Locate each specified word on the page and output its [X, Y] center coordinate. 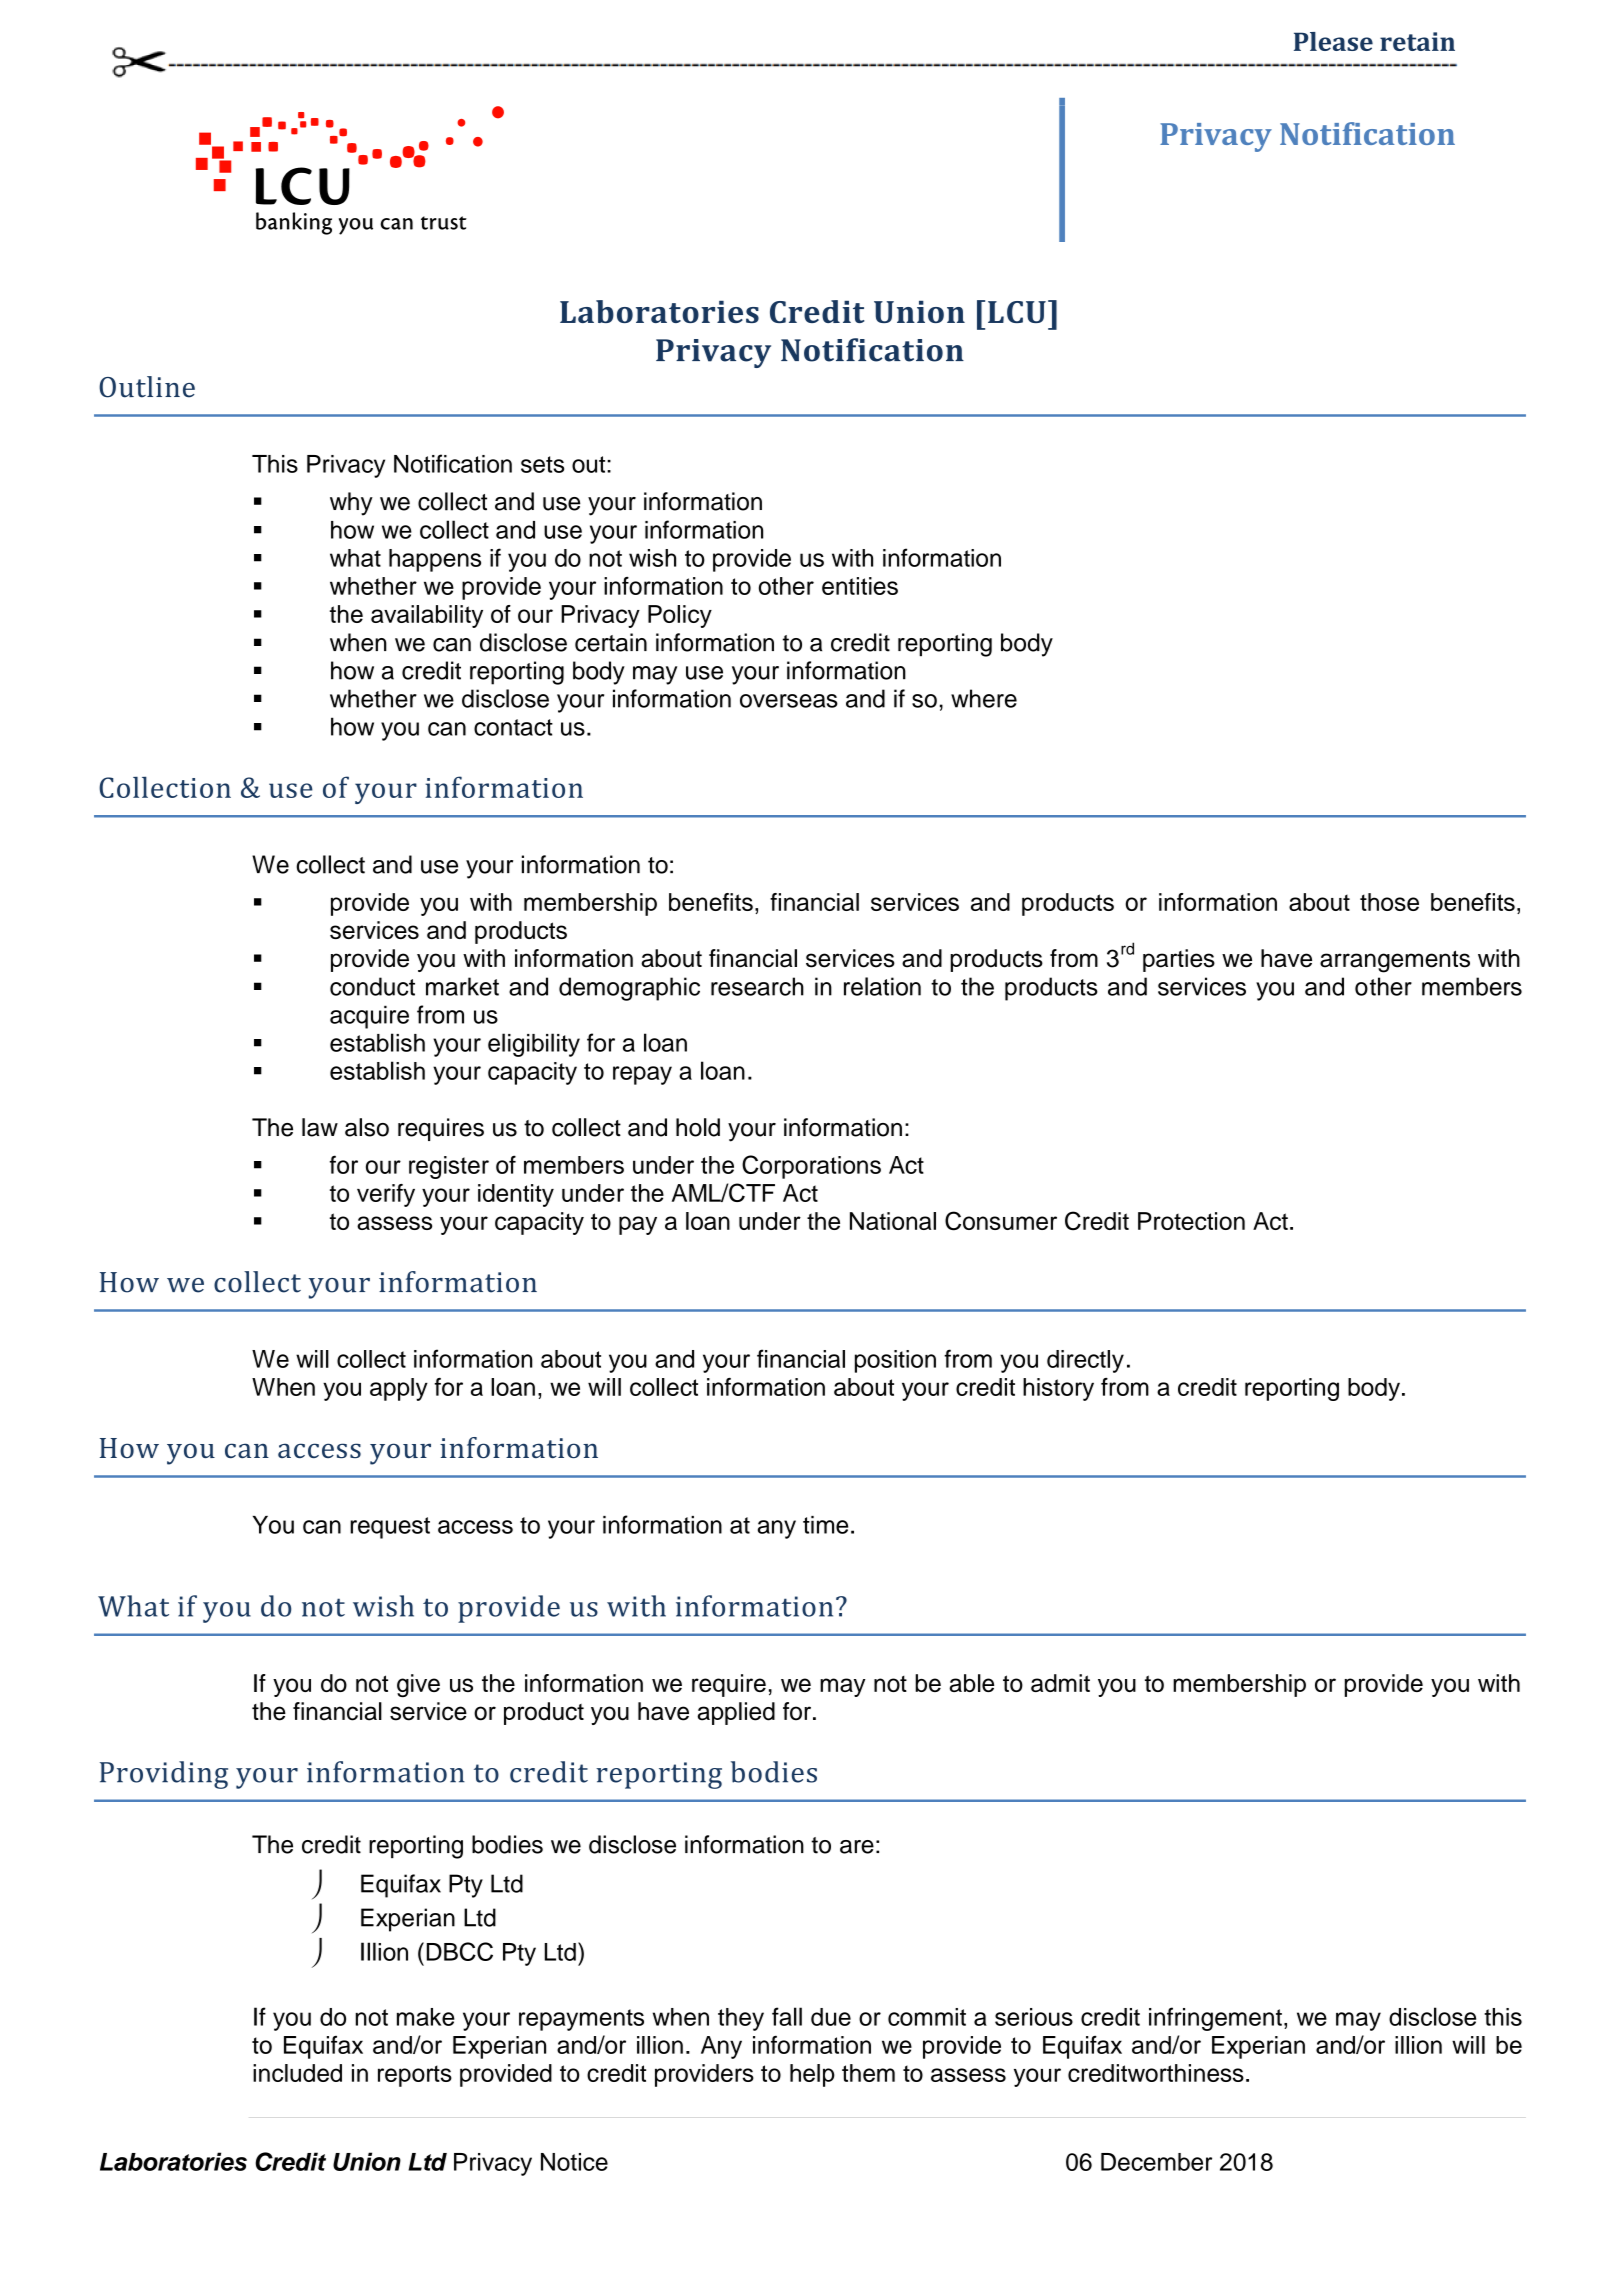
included [297, 2073]
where [984, 698]
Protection [1191, 1221]
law [320, 1127]
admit [1060, 1683]
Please [1333, 41]
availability [427, 616]
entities [860, 586]
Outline [147, 387]
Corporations [811, 1167]
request [390, 1528]
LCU [1017, 312]
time [825, 1525]
